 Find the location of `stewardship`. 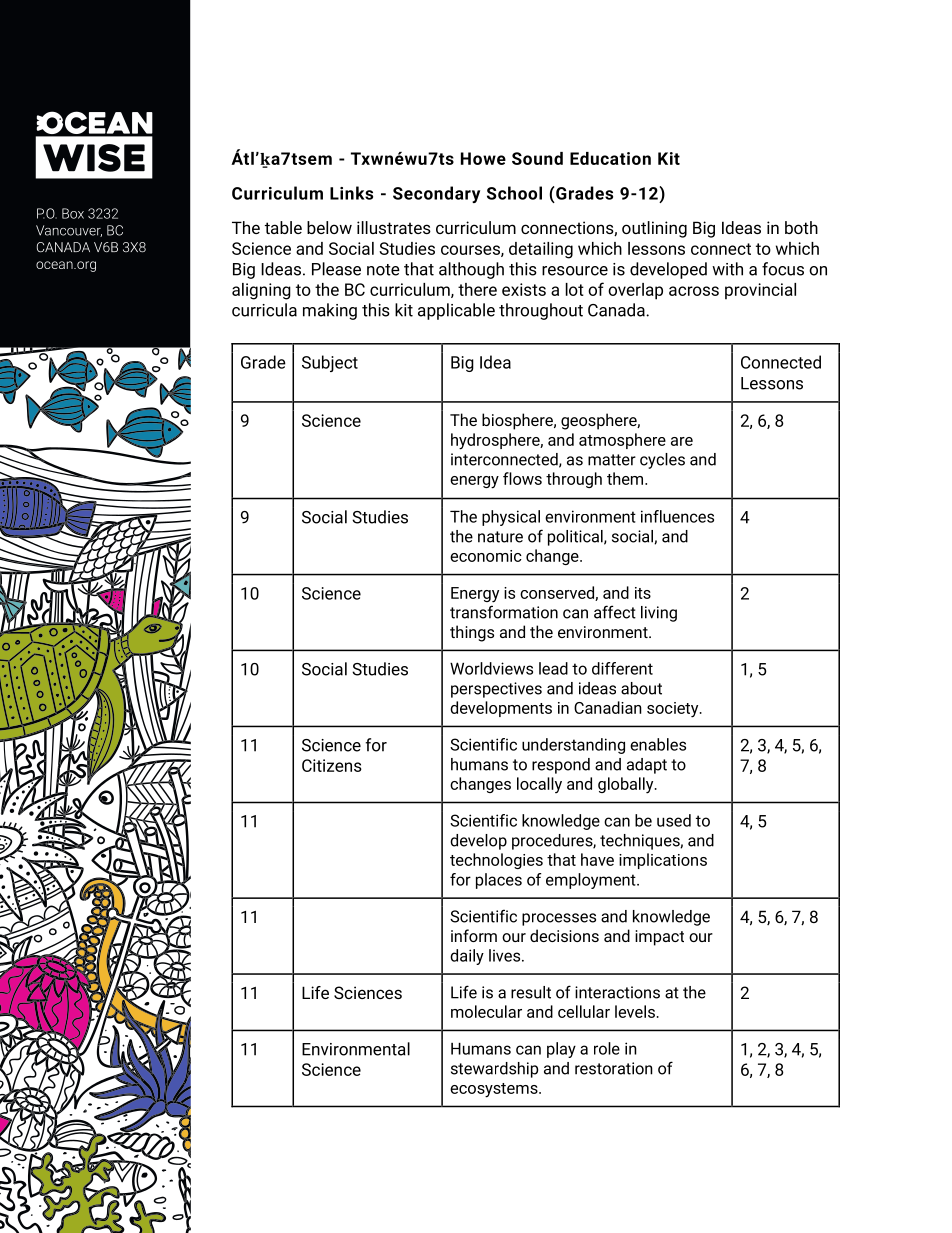

stewardship is located at coordinates (494, 1070).
